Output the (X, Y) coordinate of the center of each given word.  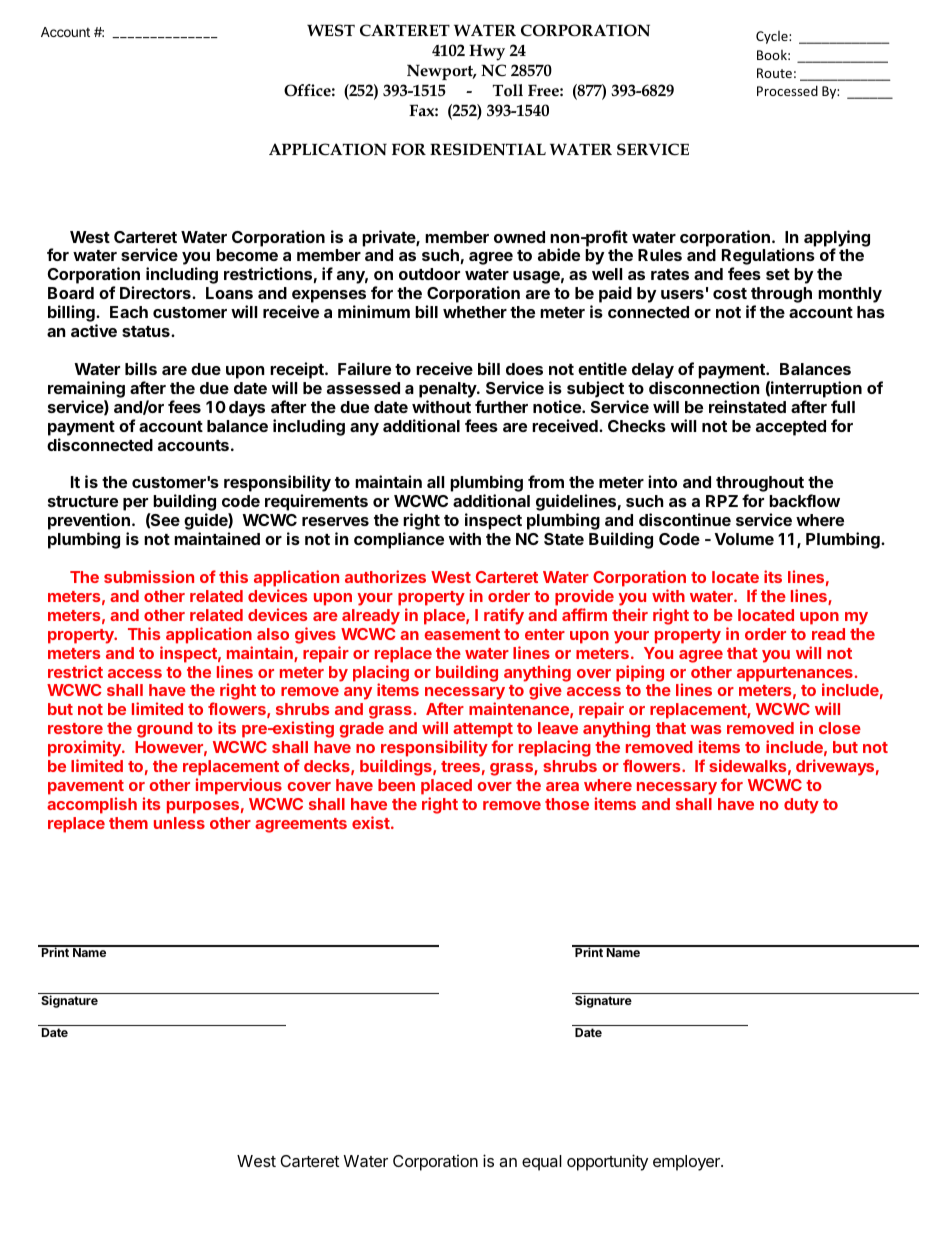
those (567, 804)
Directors (156, 292)
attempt (483, 732)
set (778, 274)
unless (179, 823)
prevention (89, 523)
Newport (441, 72)
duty (801, 806)
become (247, 255)
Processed (787, 90)
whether (475, 312)
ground (165, 730)
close (840, 728)
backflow (804, 500)
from (546, 481)
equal (542, 1163)
